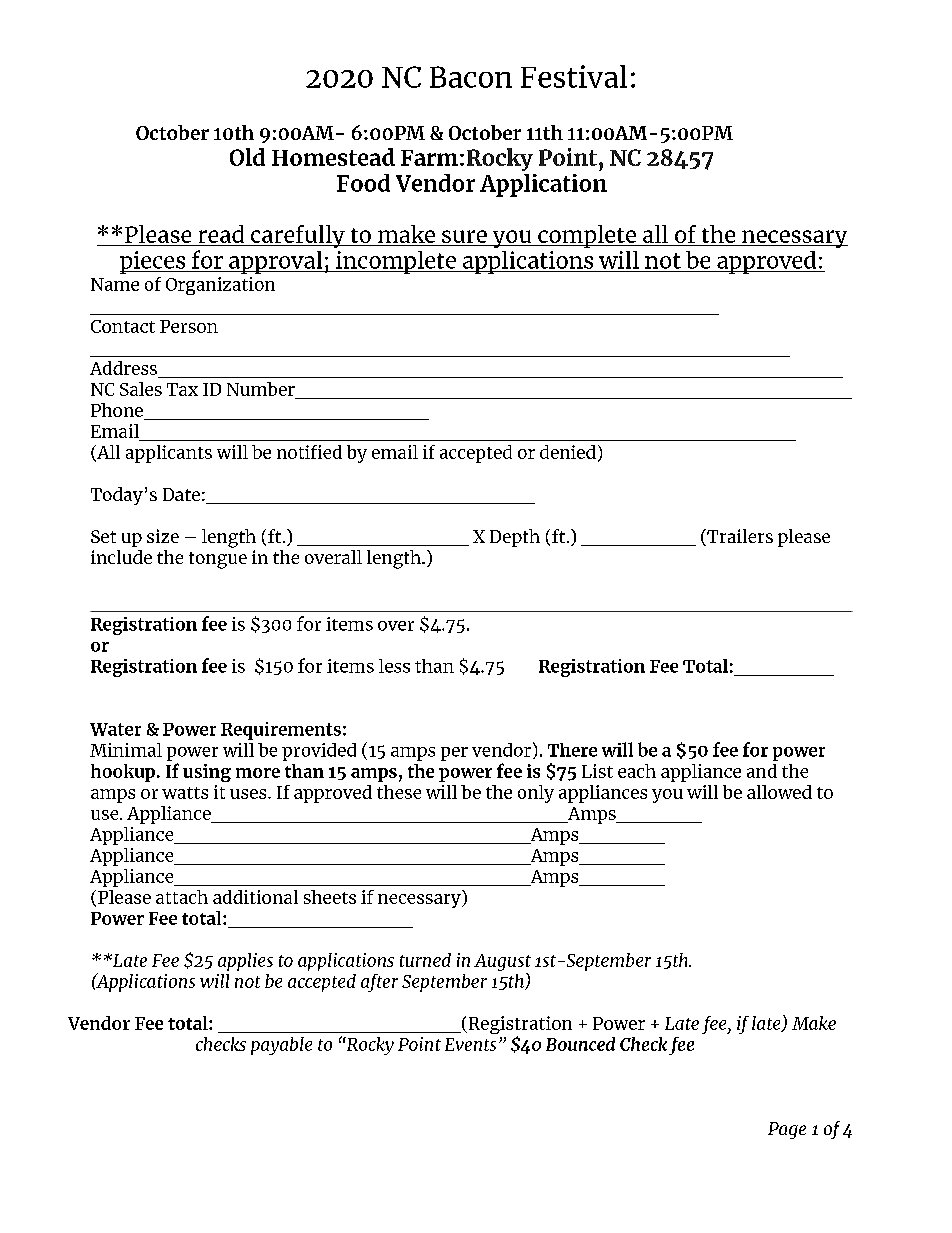 The image size is (952, 1233). Describe the element at coordinates (470, 1044) in the document. I see `Events` at that location.
